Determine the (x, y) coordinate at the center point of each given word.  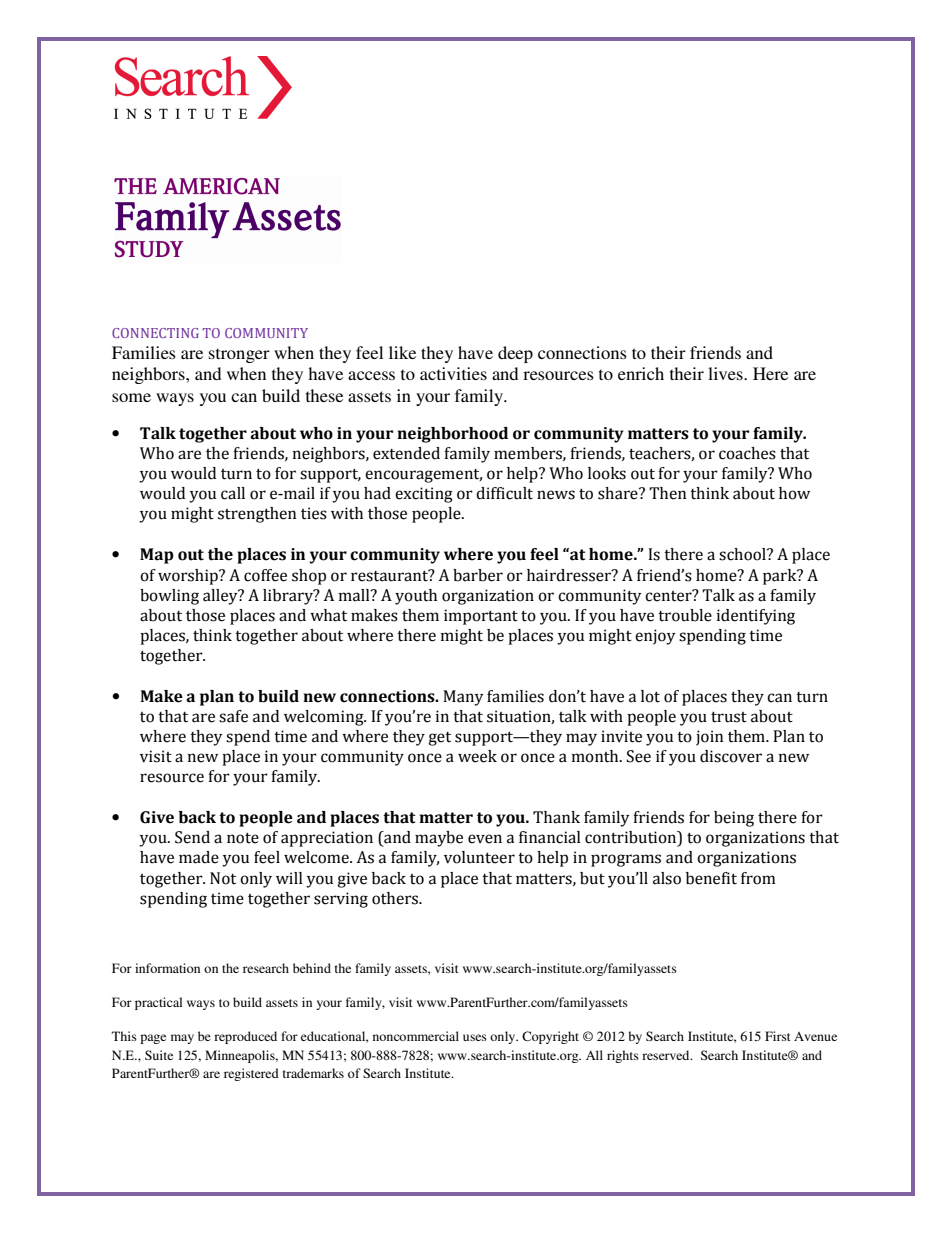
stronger (239, 355)
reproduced (245, 1037)
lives (726, 373)
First (778, 1036)
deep (515, 354)
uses (475, 1037)
